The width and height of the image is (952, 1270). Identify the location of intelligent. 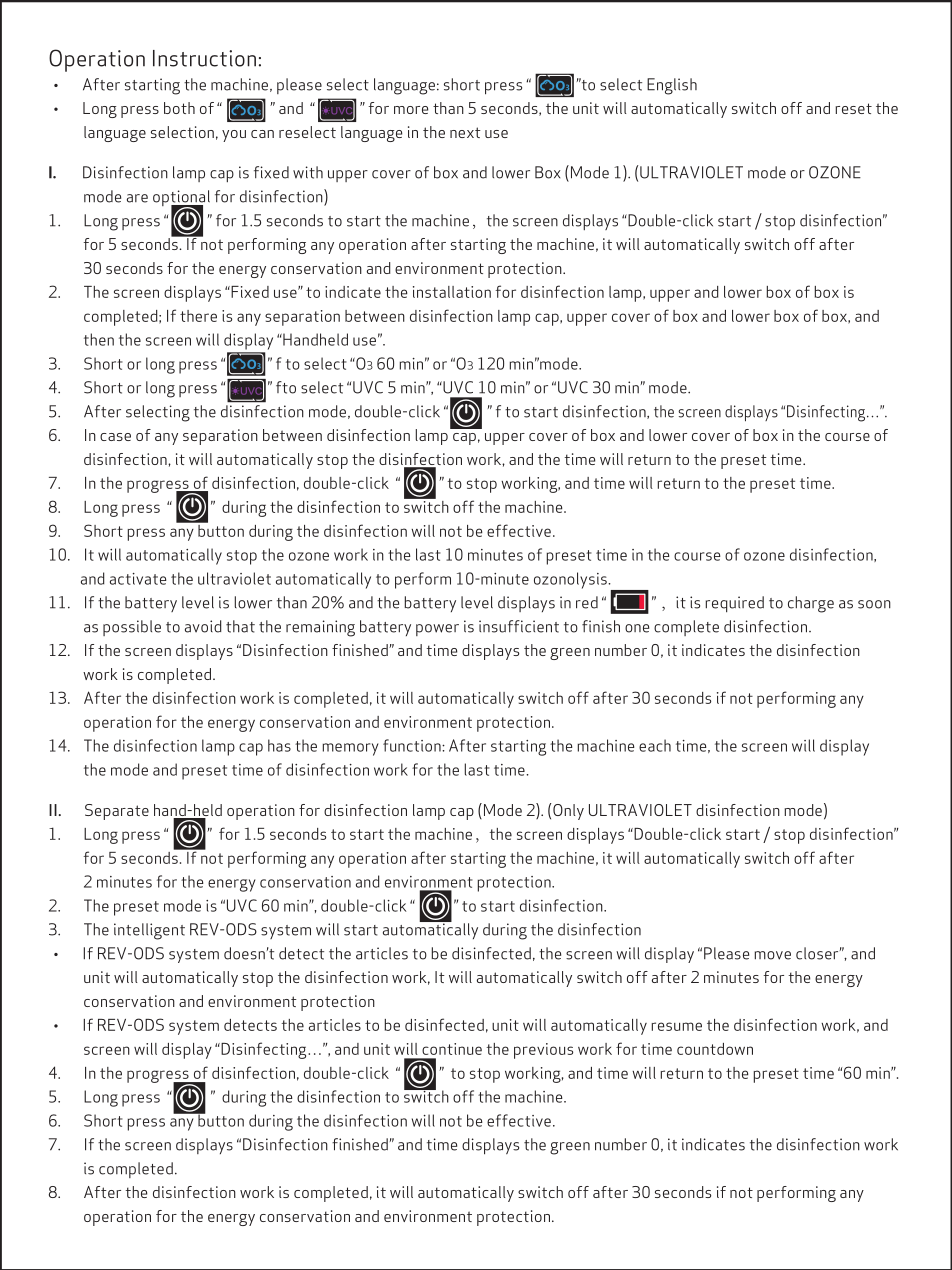
(149, 931).
